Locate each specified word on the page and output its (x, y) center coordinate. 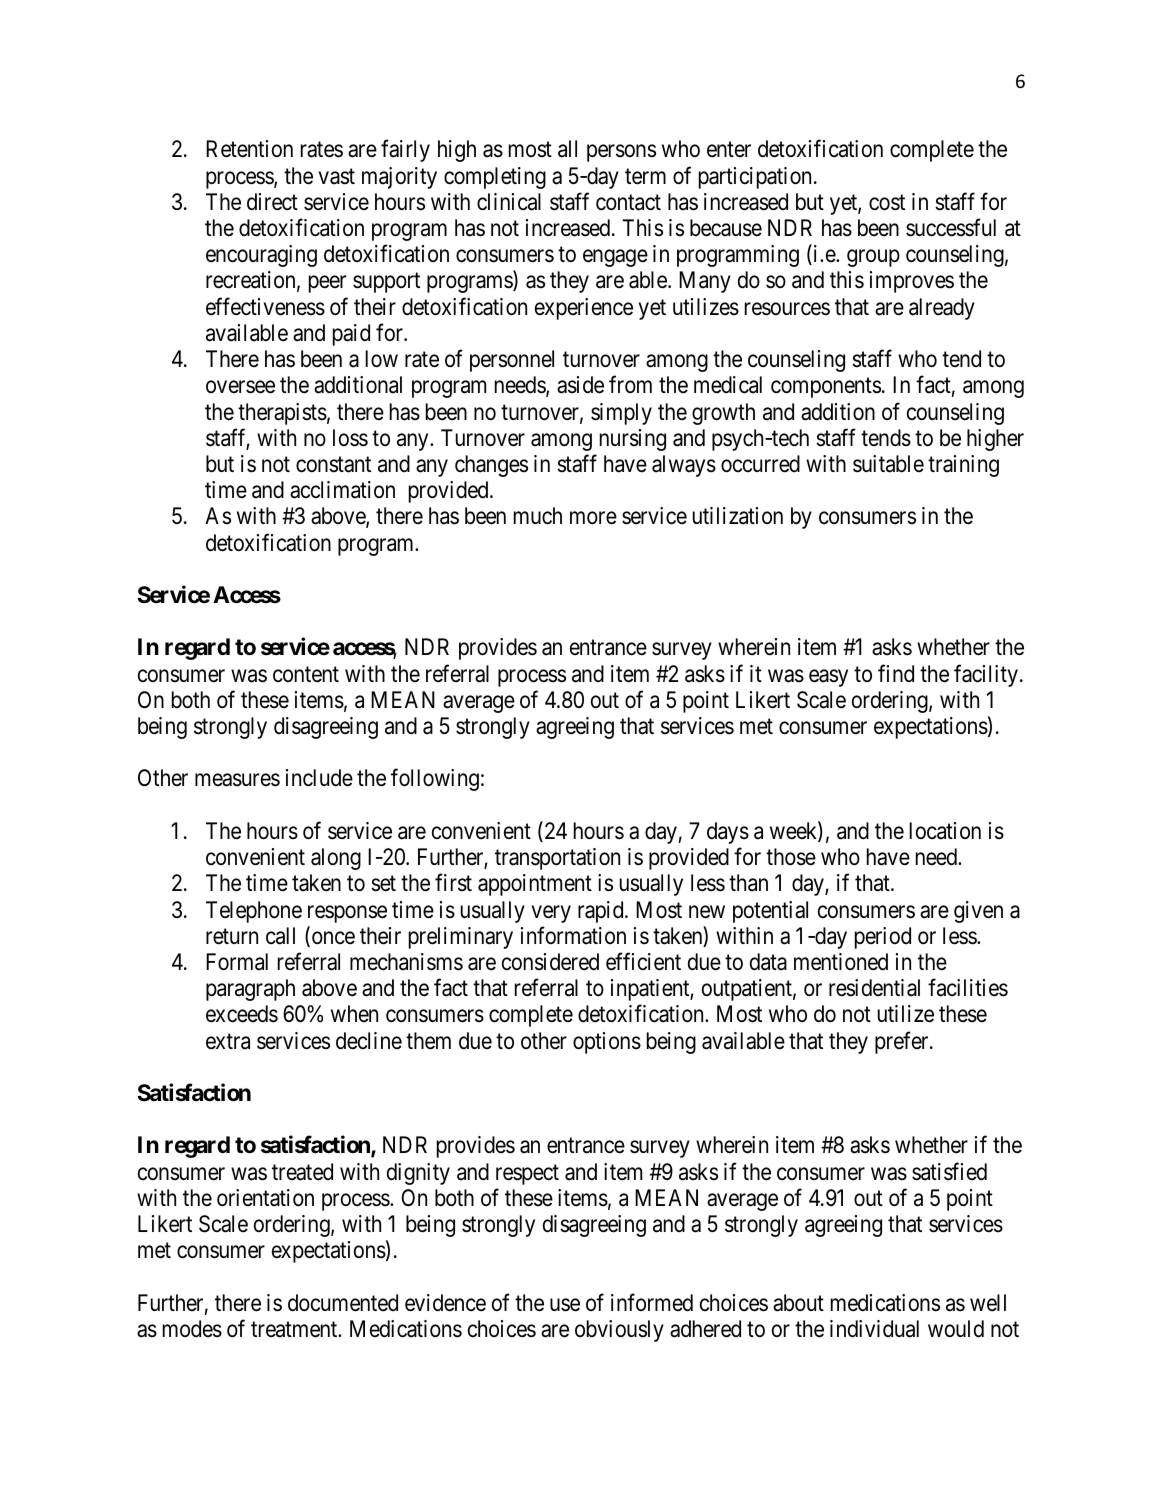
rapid (602, 912)
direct (272, 202)
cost (887, 203)
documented (343, 1303)
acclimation (342, 490)
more (593, 518)
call (280, 936)
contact (628, 203)
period (883, 938)
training (963, 466)
